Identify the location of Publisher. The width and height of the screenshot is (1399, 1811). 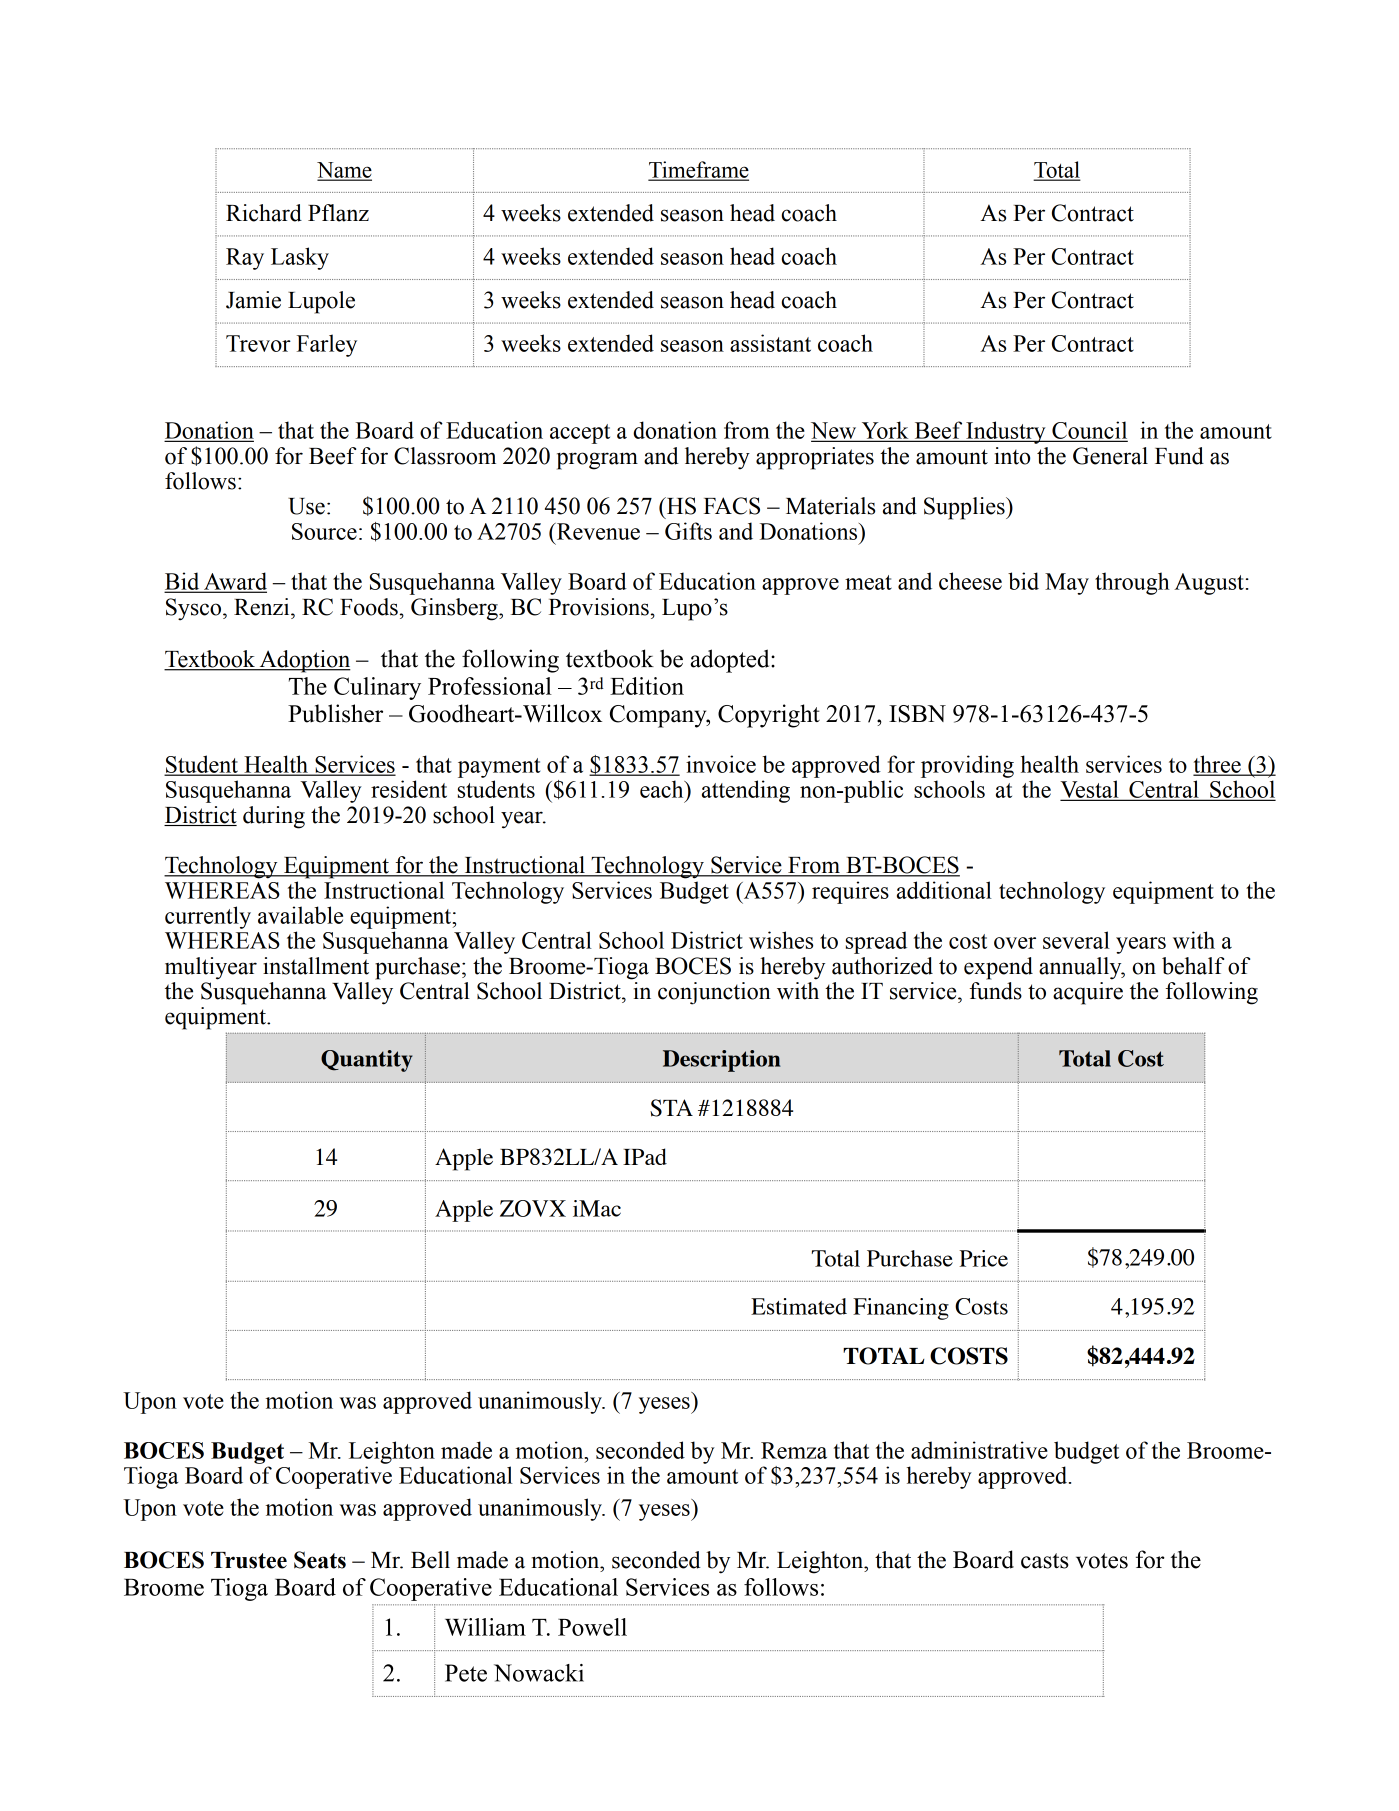
(335, 713).
